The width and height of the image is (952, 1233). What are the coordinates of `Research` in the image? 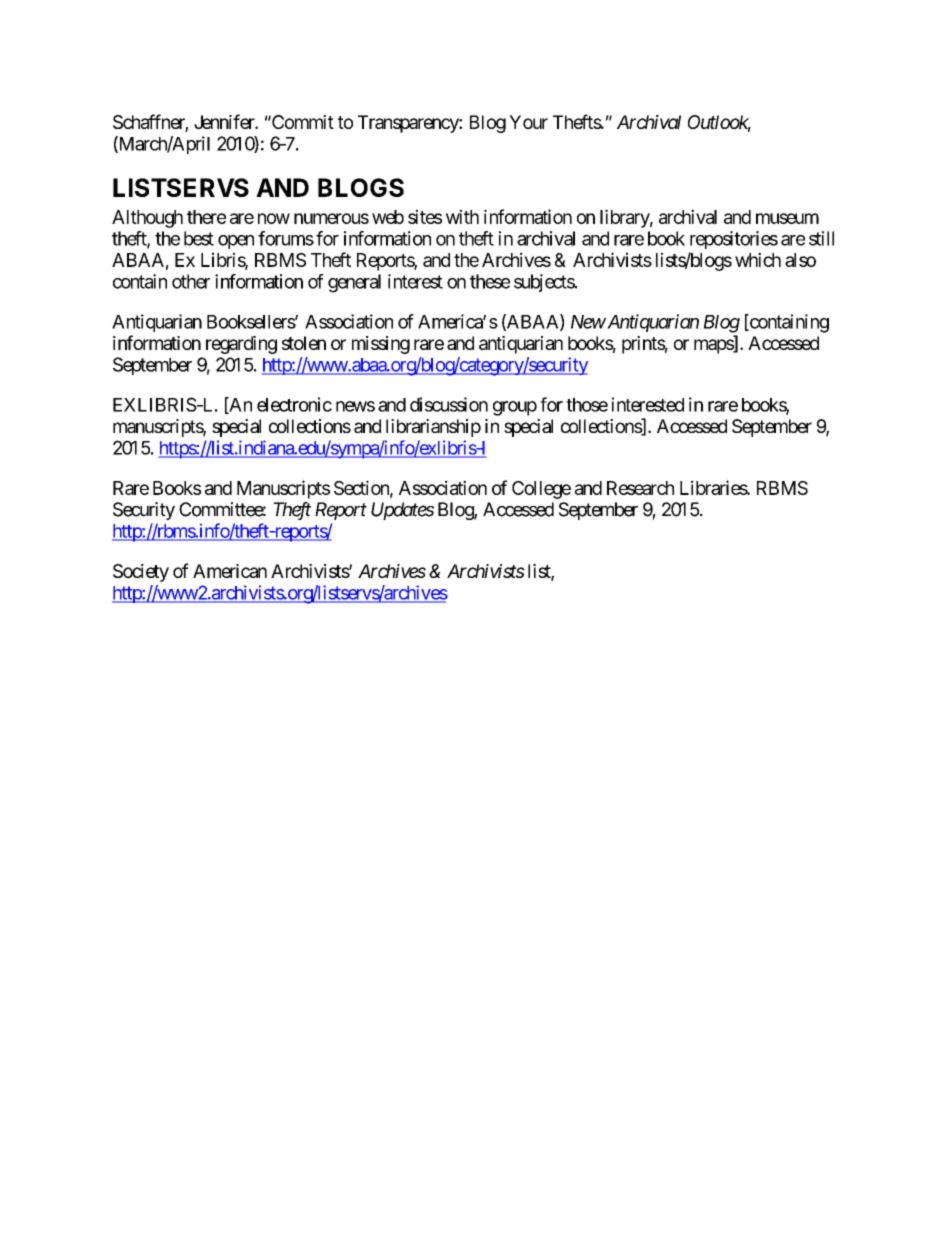 It's located at (640, 488).
